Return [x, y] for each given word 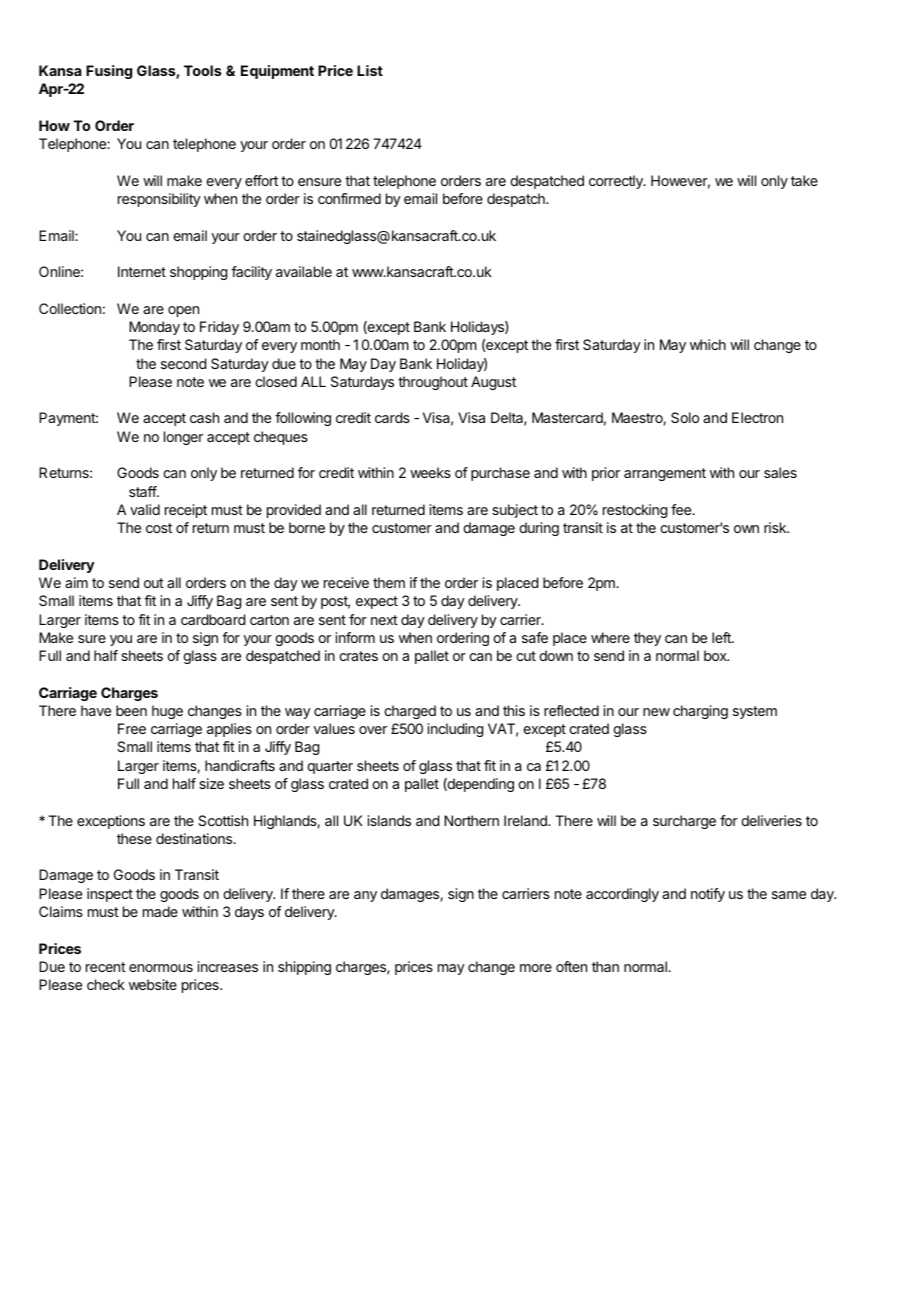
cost [159, 528]
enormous [161, 968]
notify [708, 895]
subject [515, 511]
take [804, 180]
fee [682, 509]
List [370, 70]
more [536, 968]
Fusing [109, 72]
